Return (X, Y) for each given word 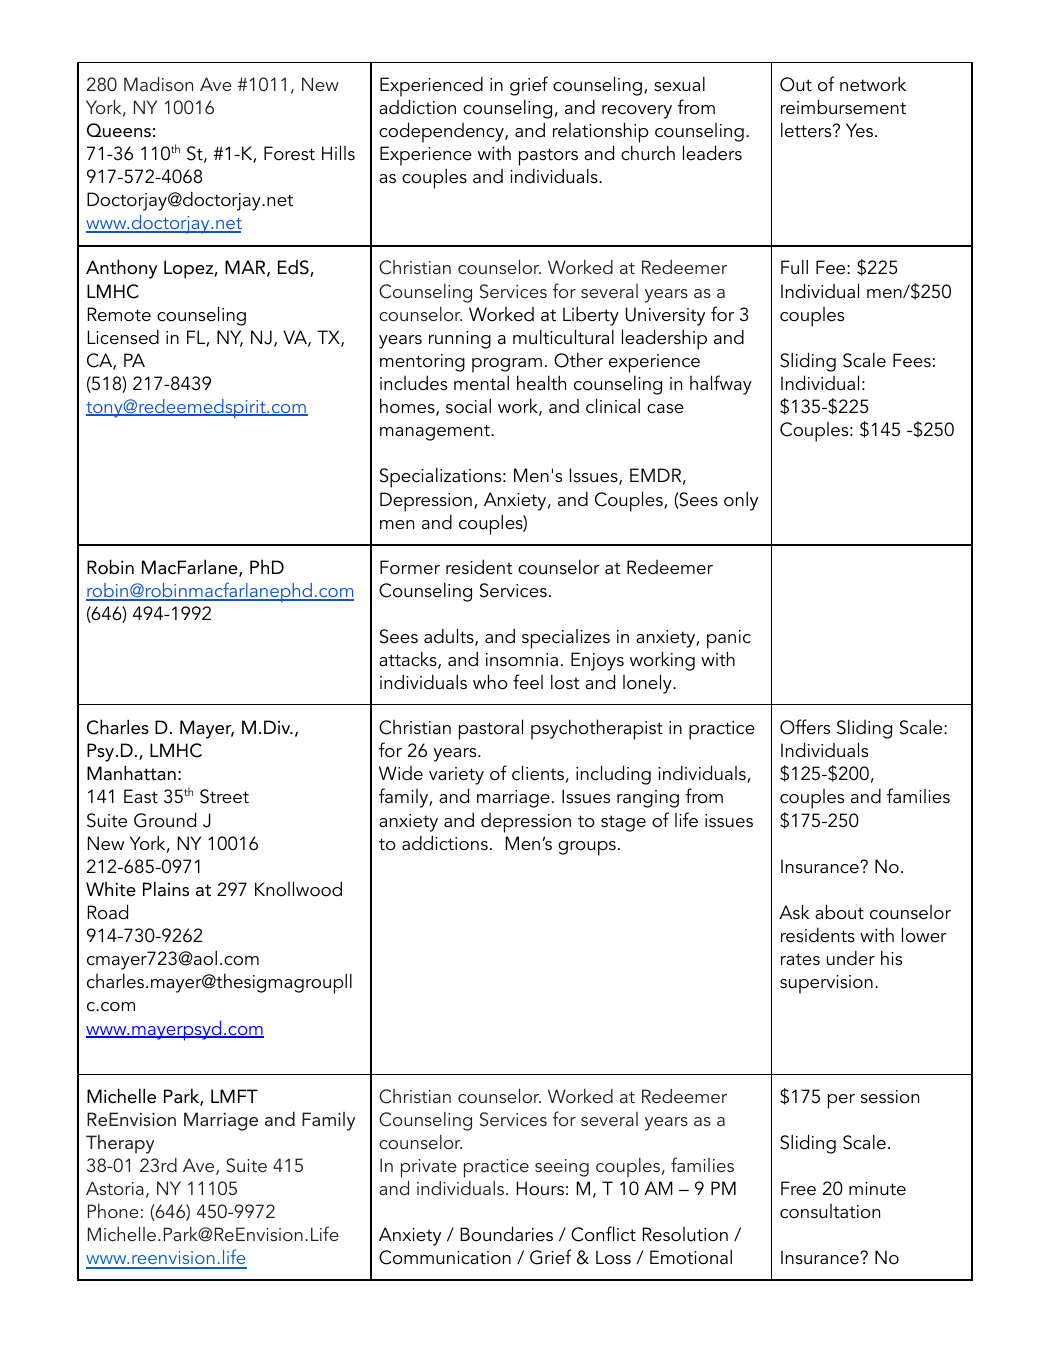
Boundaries (507, 1234)
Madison (158, 83)
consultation (830, 1211)
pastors (548, 157)
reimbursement (843, 107)
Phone (113, 1211)
